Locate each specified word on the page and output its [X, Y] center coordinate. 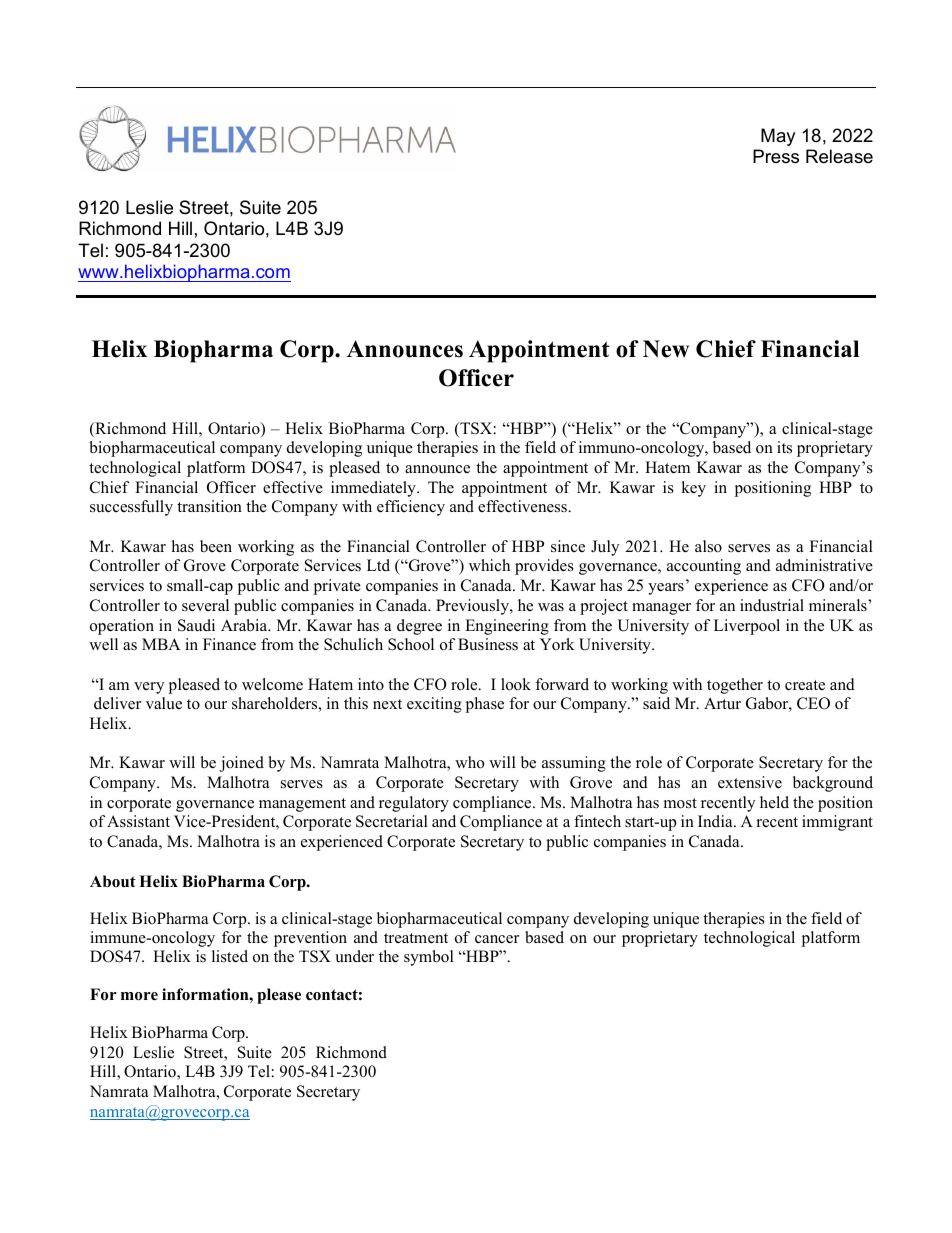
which [489, 565]
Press [776, 156]
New [666, 349]
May [778, 137]
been [216, 546]
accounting [704, 567]
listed [230, 956]
